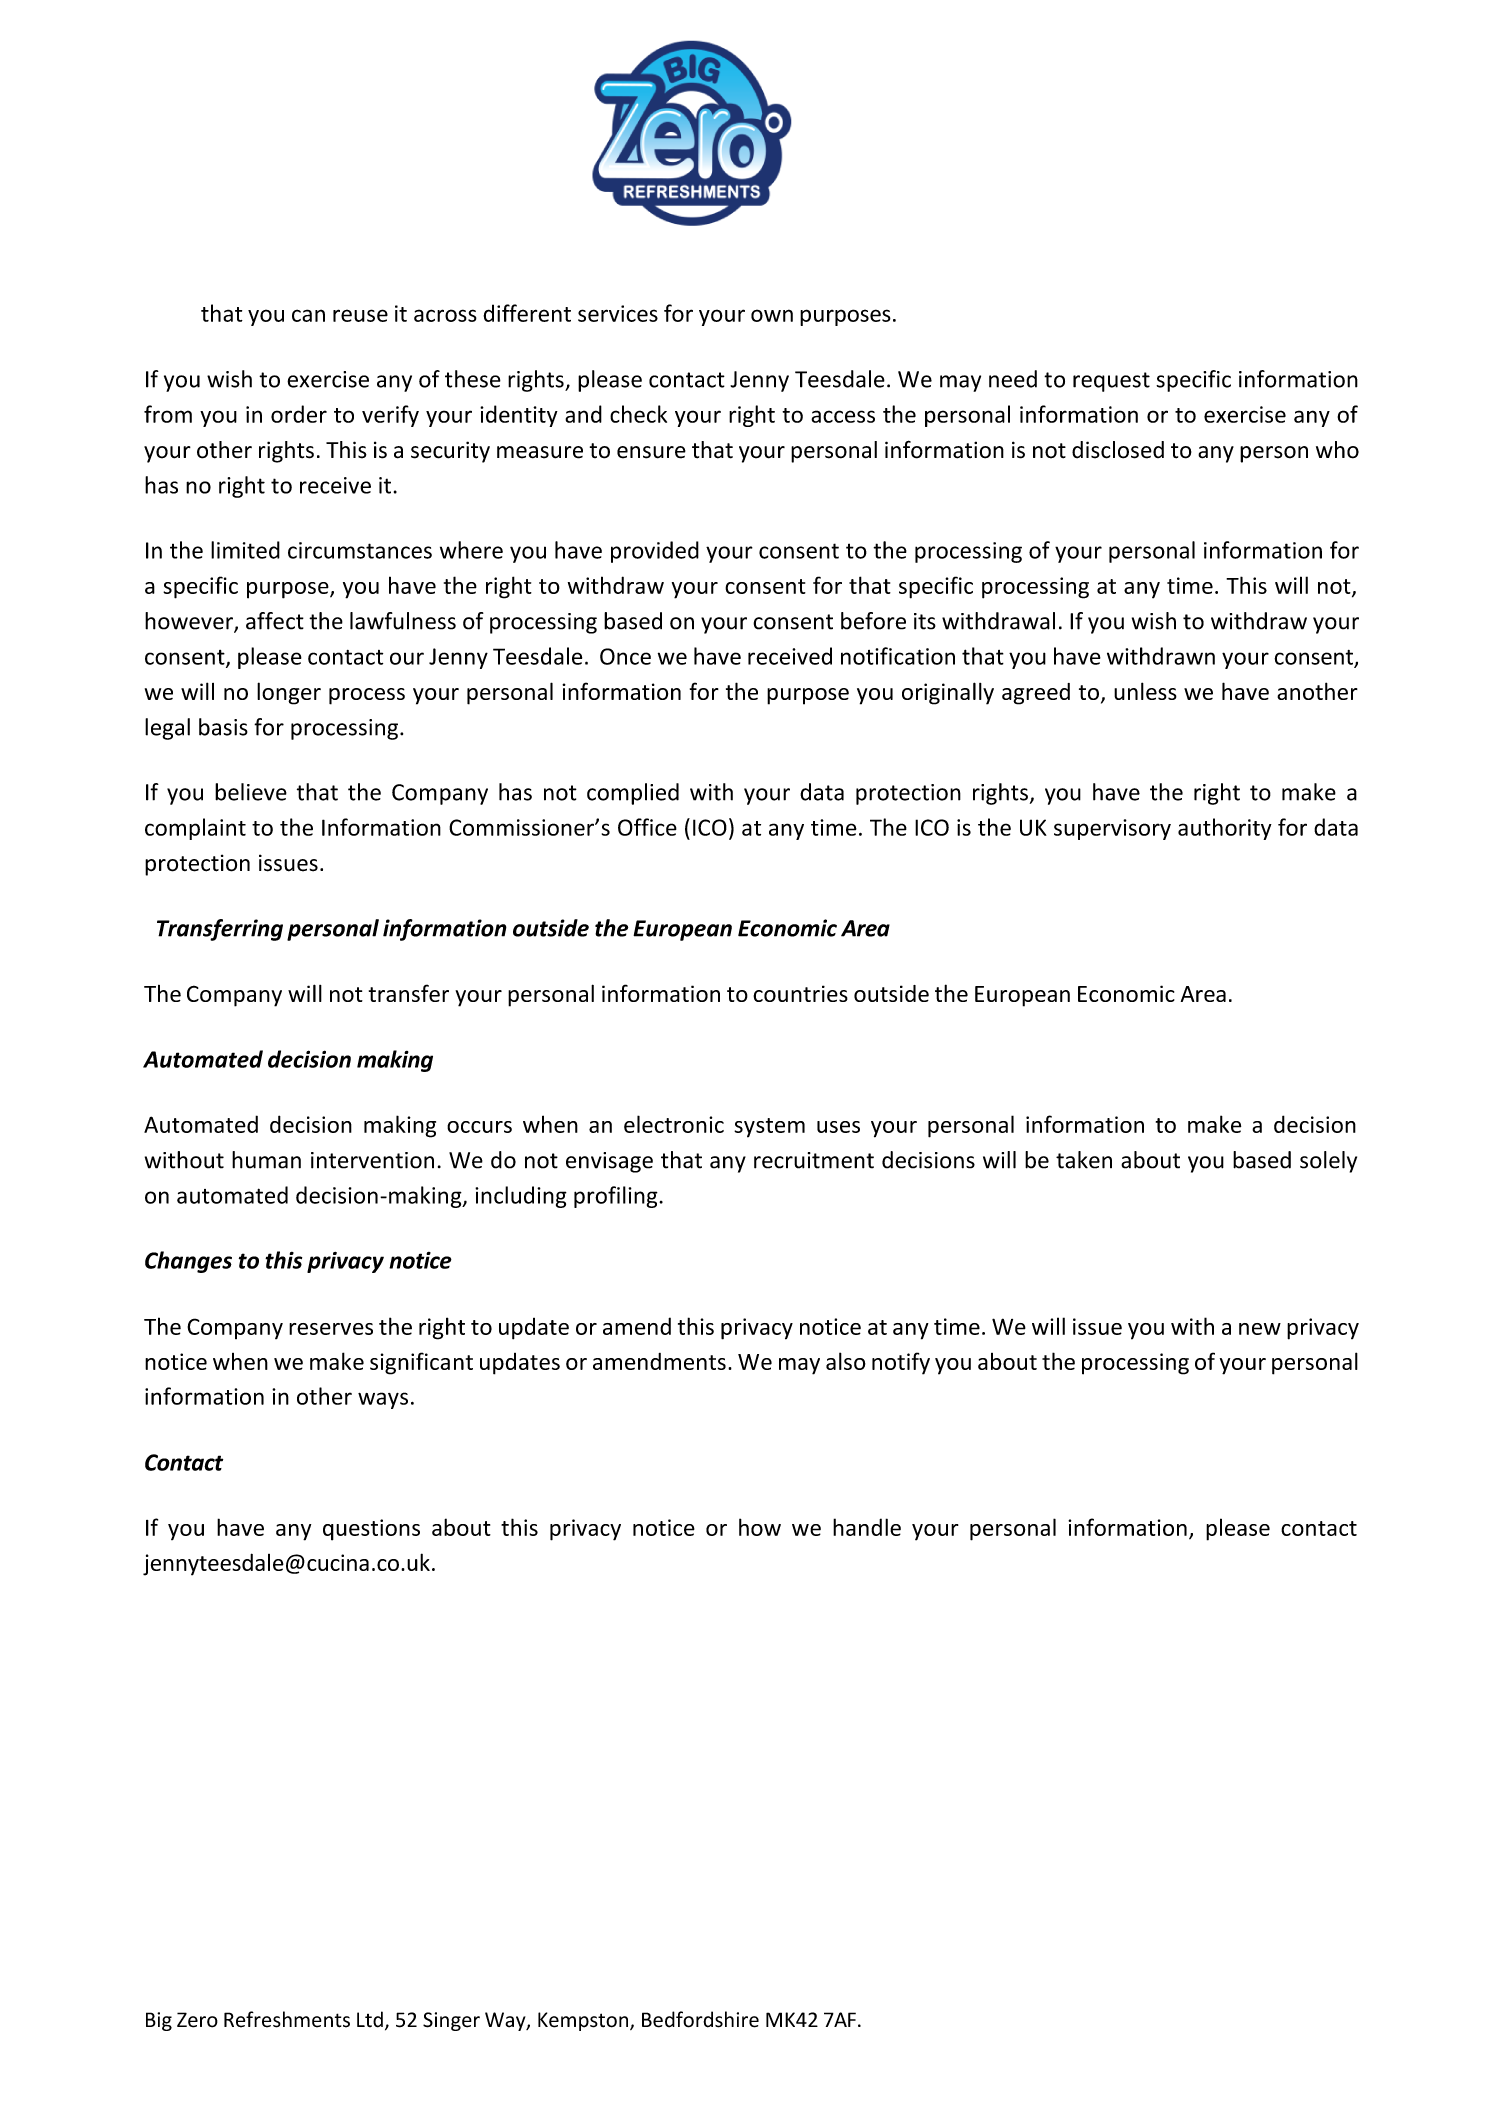 This screenshot has width=1499, height=2121. I want to click on order, so click(299, 414).
